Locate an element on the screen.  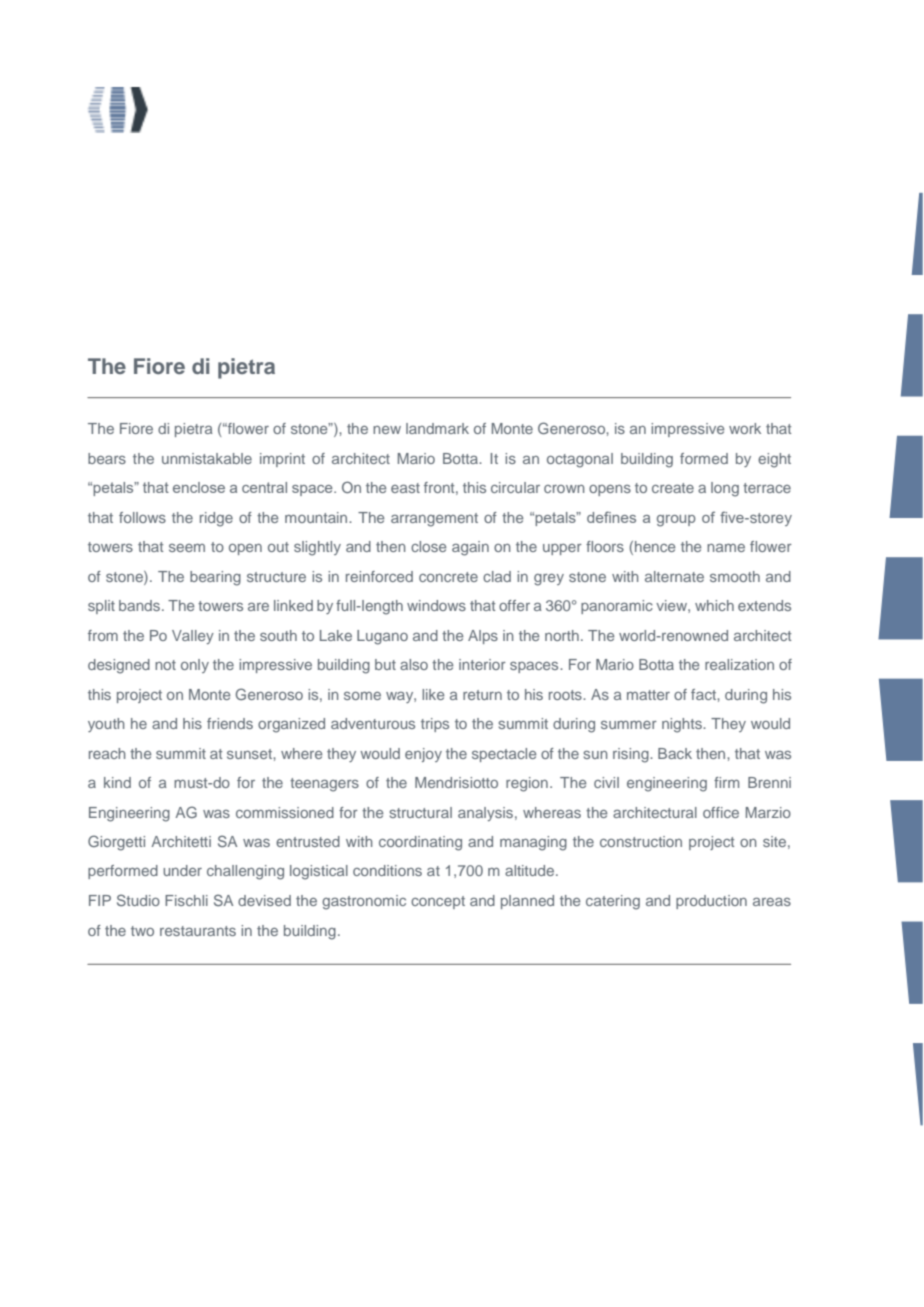
unmistakable is located at coordinates (207, 458).
